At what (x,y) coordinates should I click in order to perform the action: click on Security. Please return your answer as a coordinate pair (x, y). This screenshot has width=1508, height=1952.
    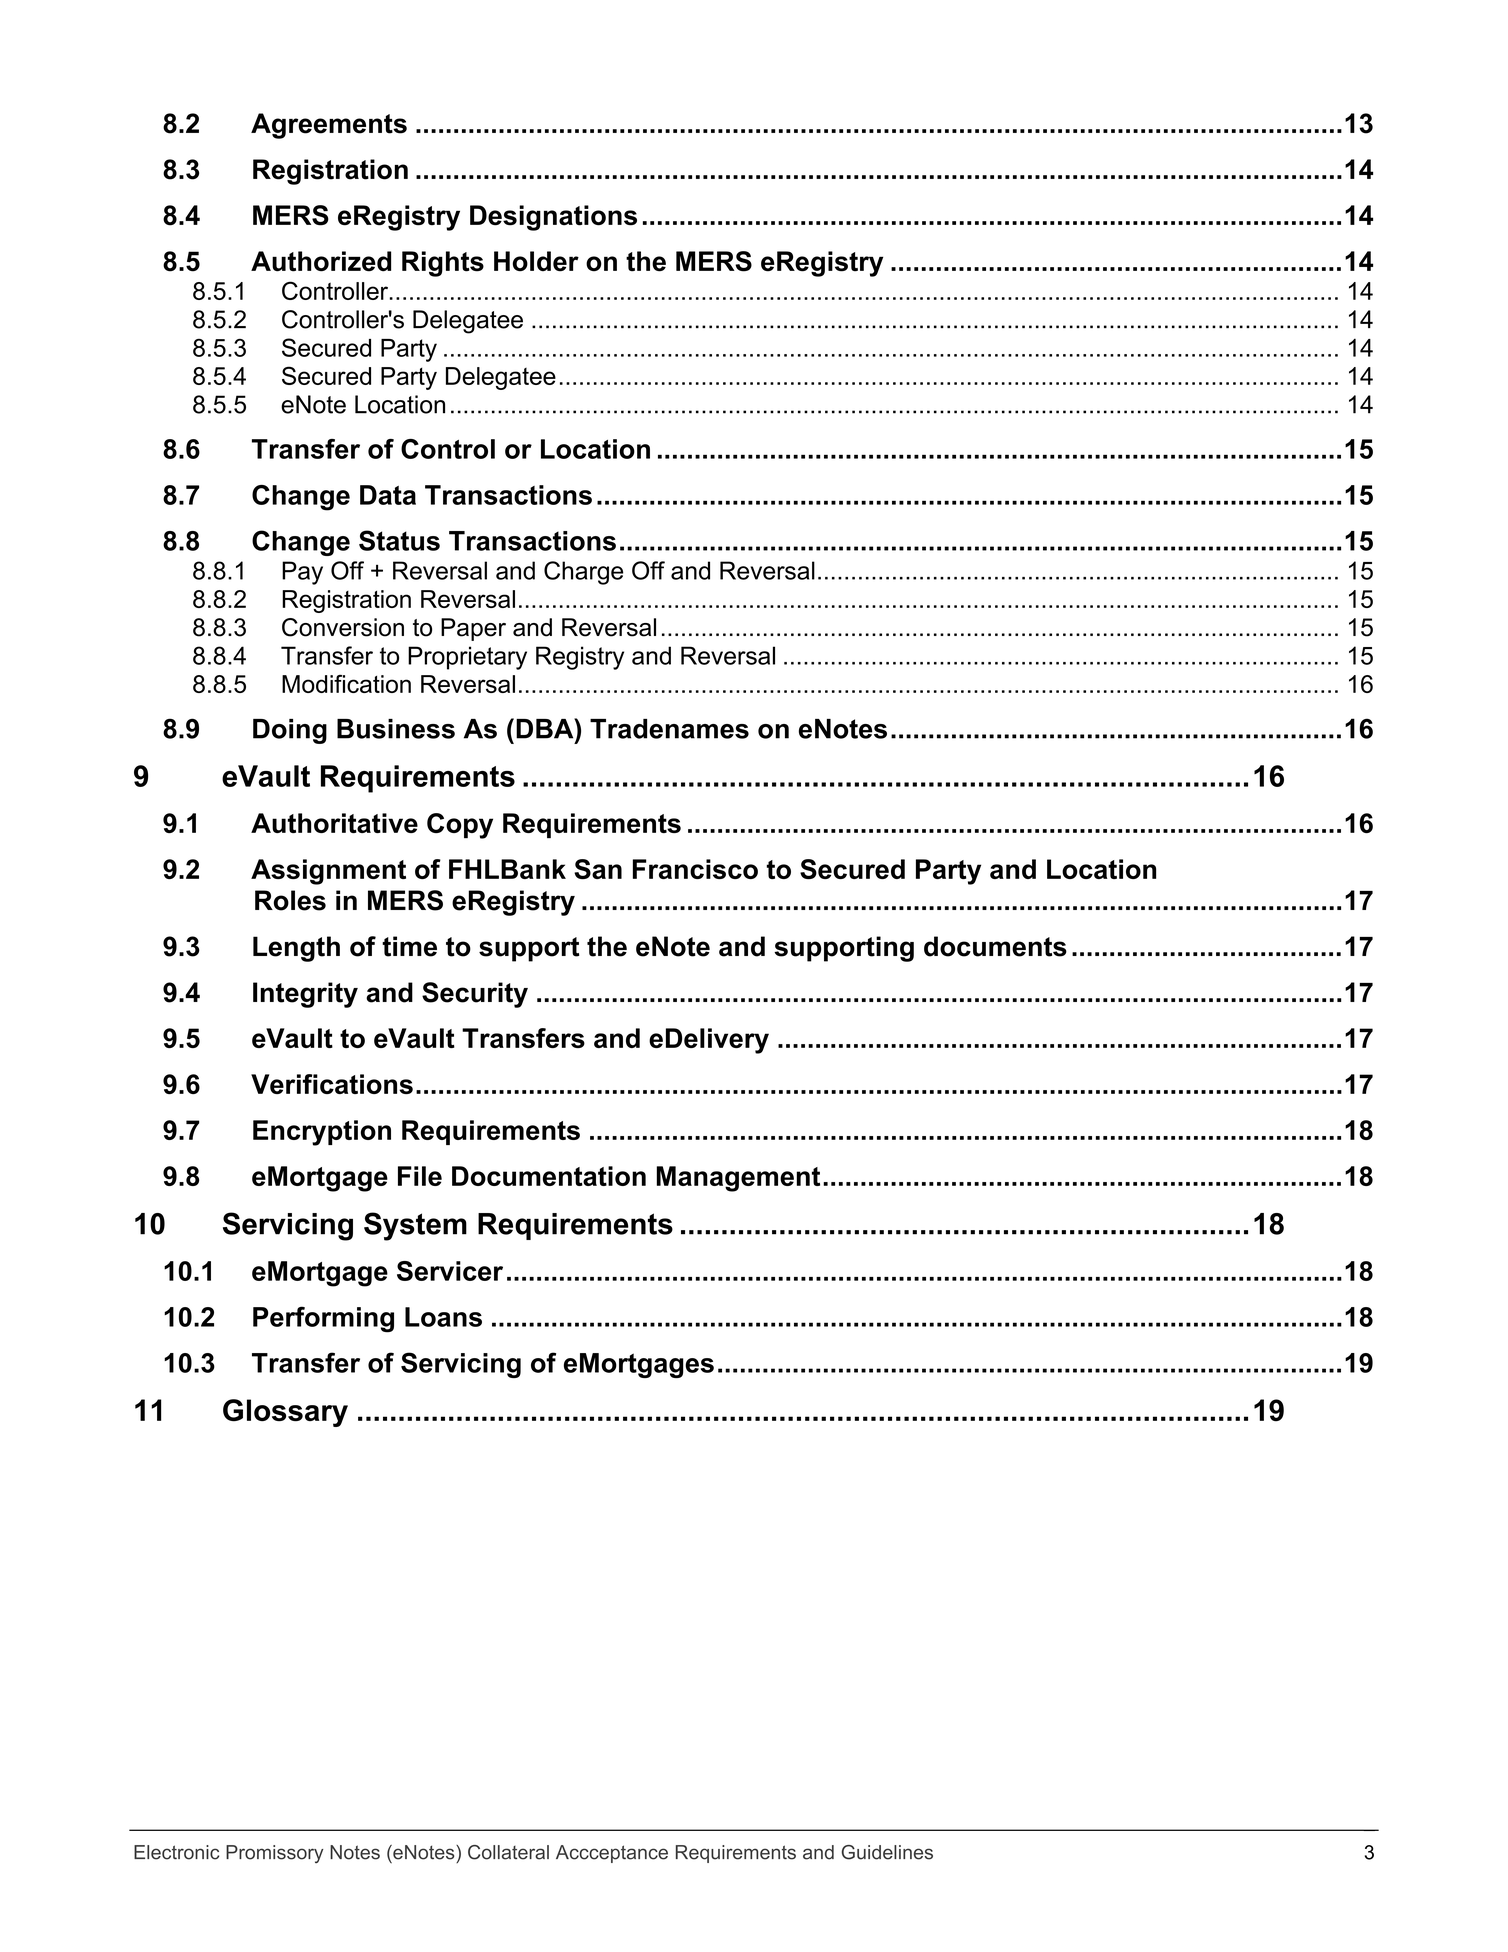
    Looking at the image, I should click on (475, 995).
